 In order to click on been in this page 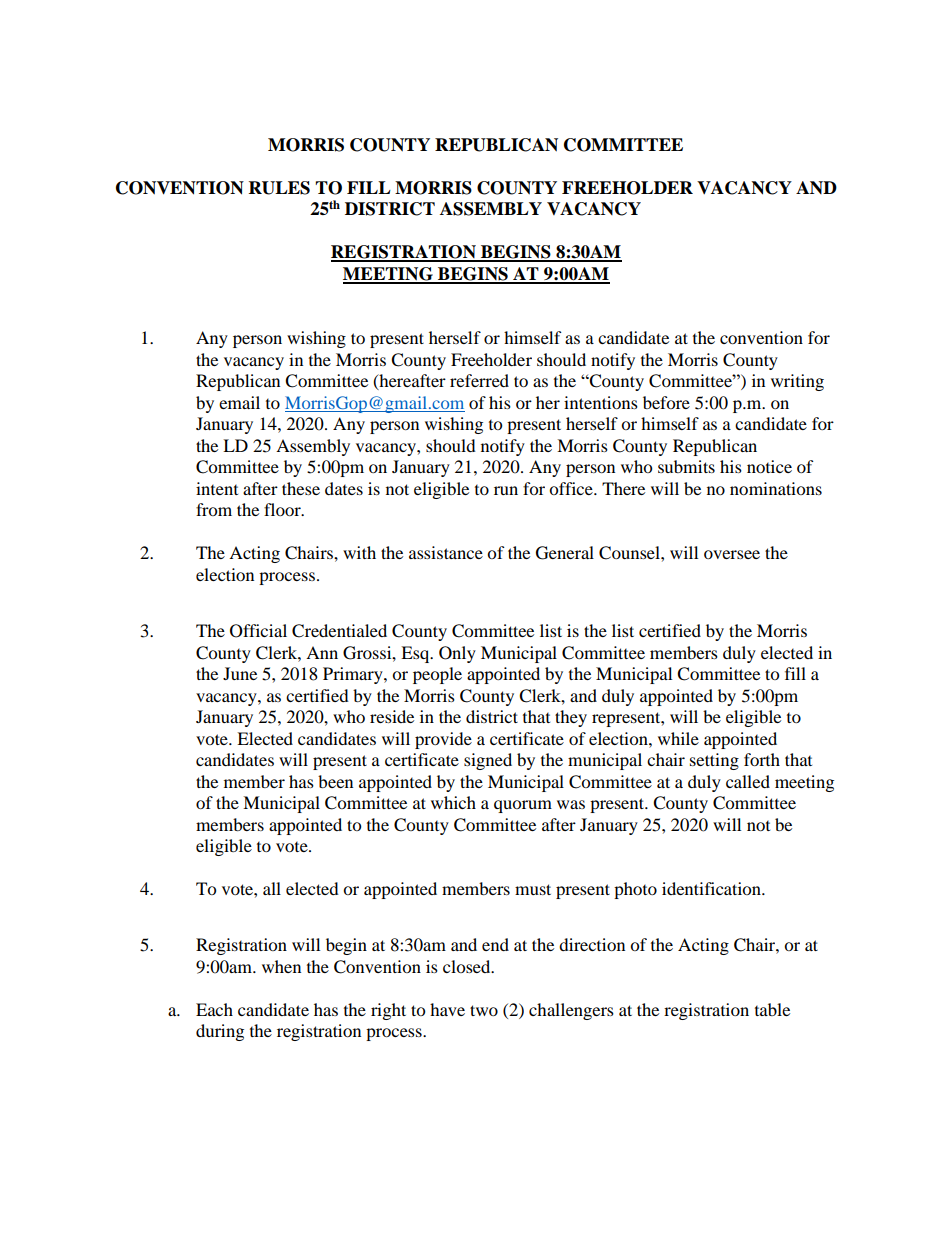, I will do `click(335, 781)`.
